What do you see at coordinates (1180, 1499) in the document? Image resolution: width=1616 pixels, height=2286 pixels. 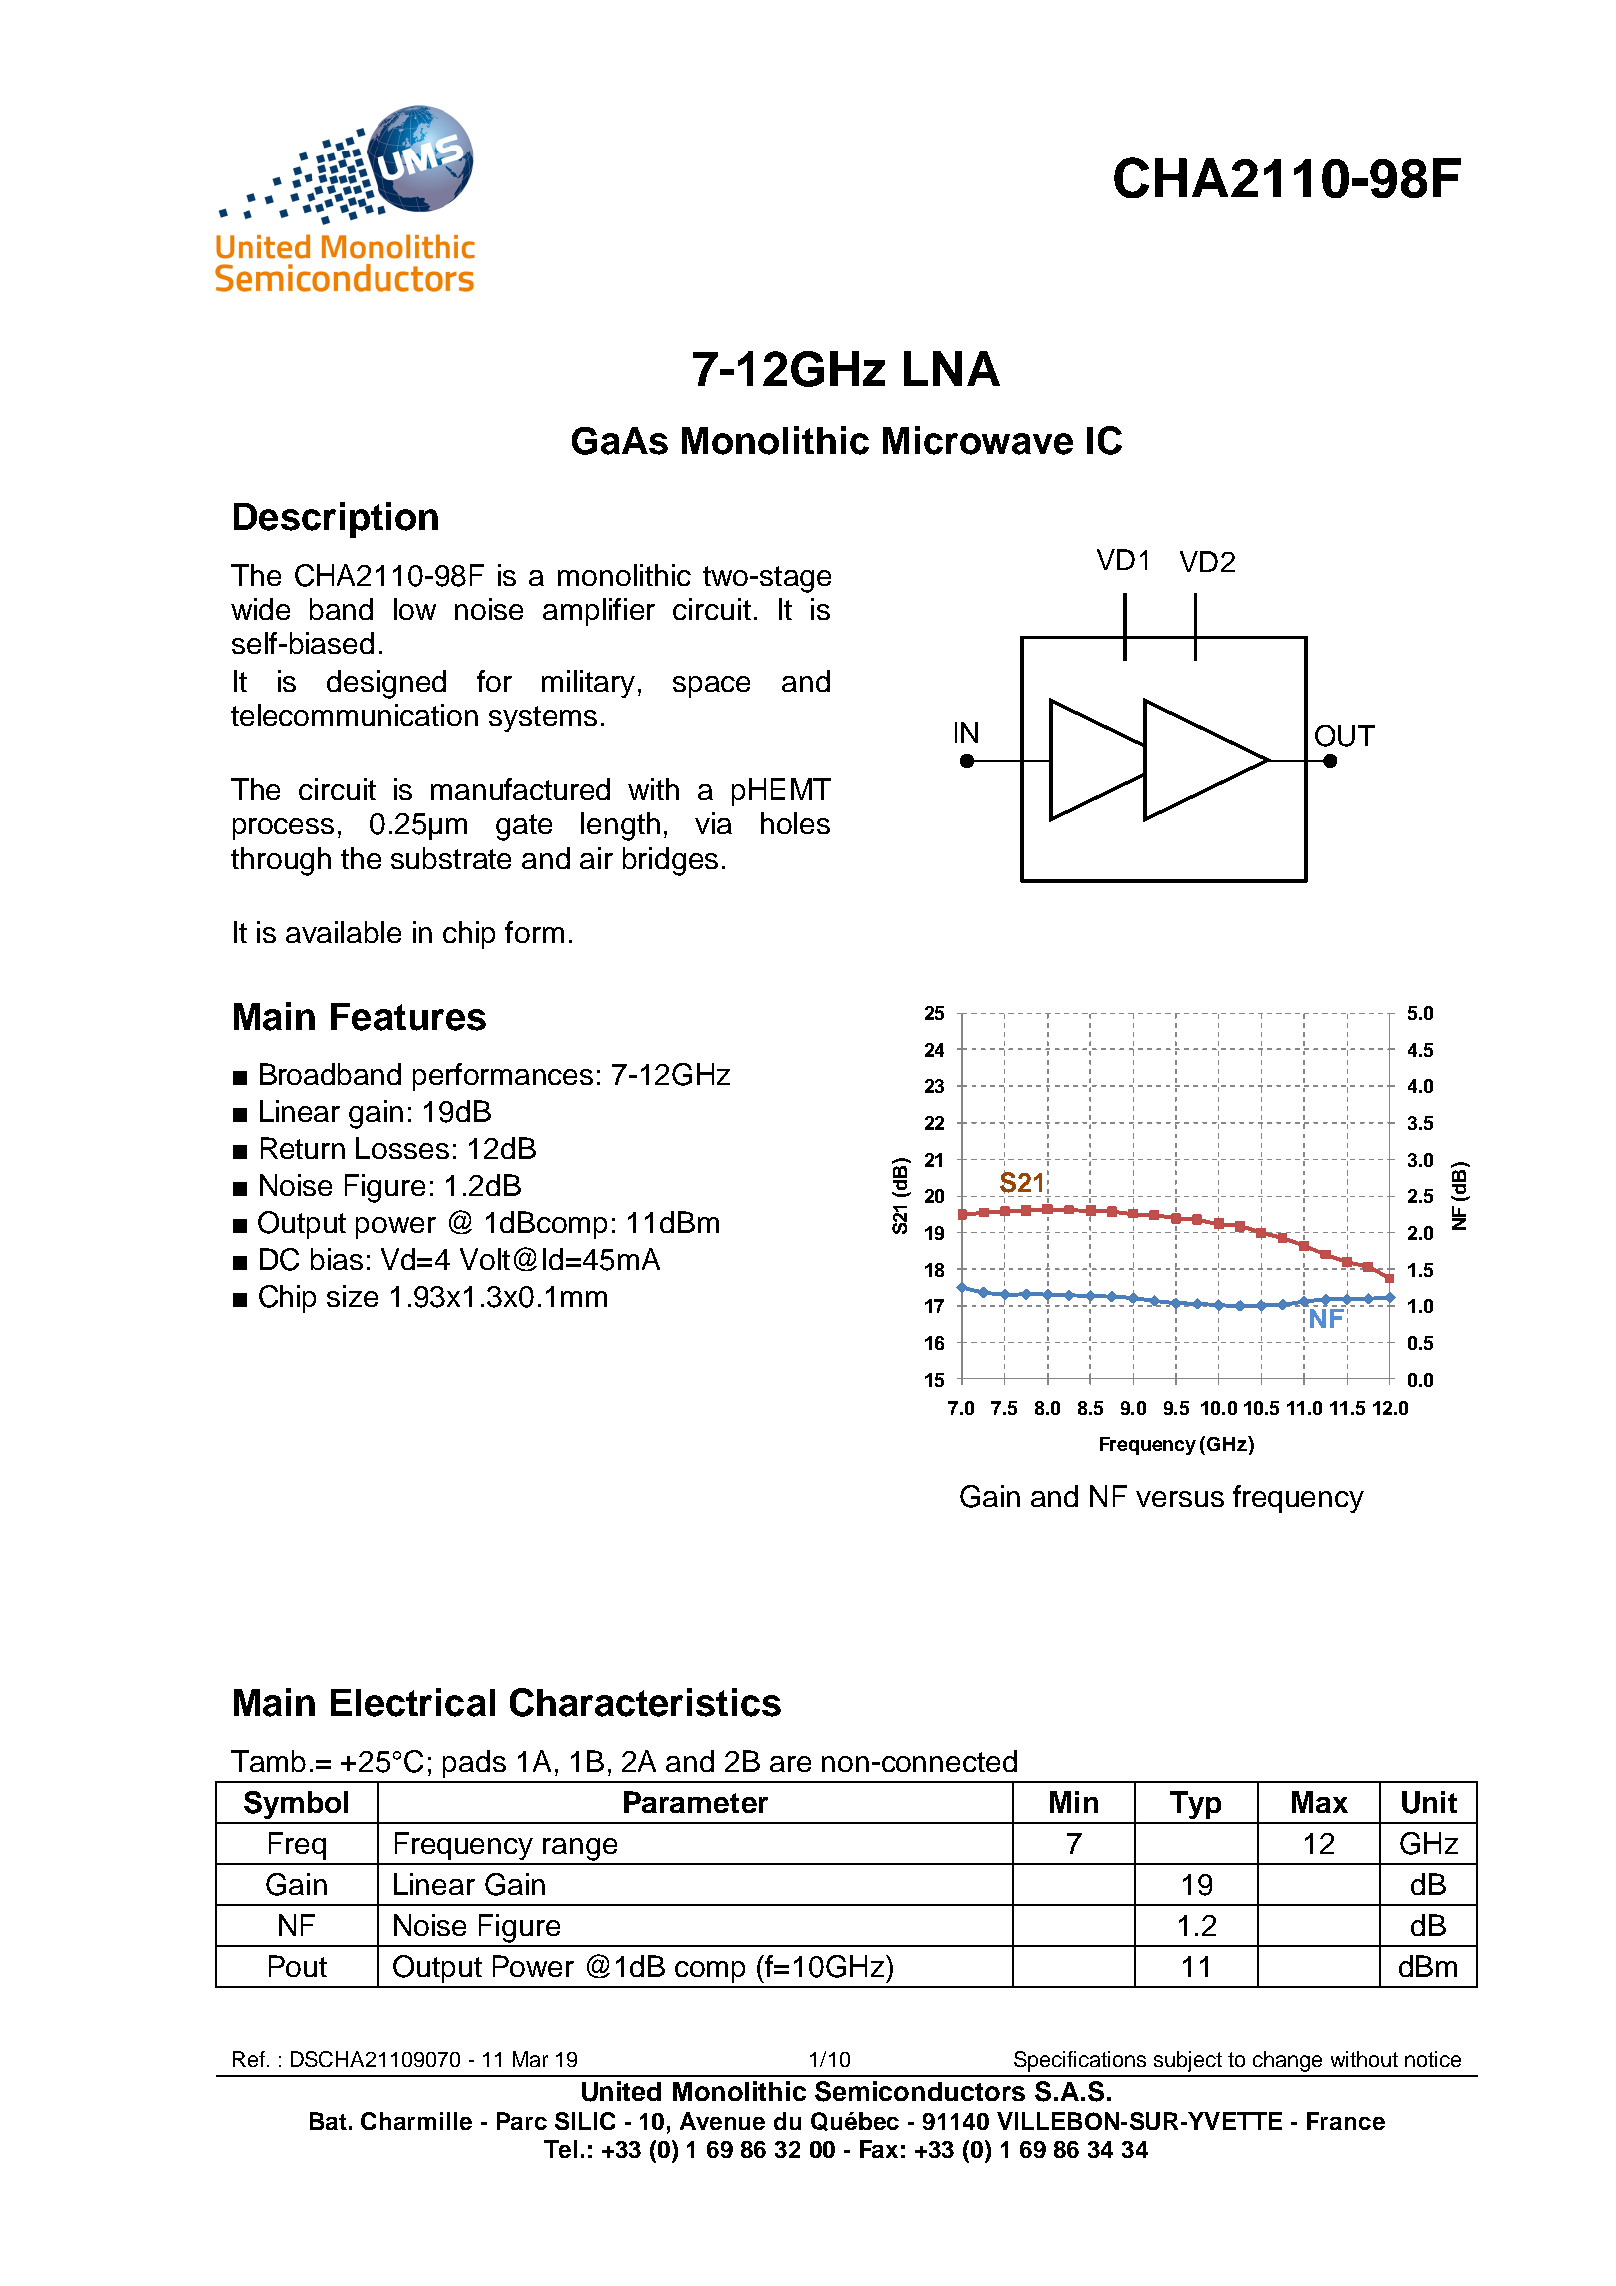 I see `versus` at bounding box center [1180, 1499].
